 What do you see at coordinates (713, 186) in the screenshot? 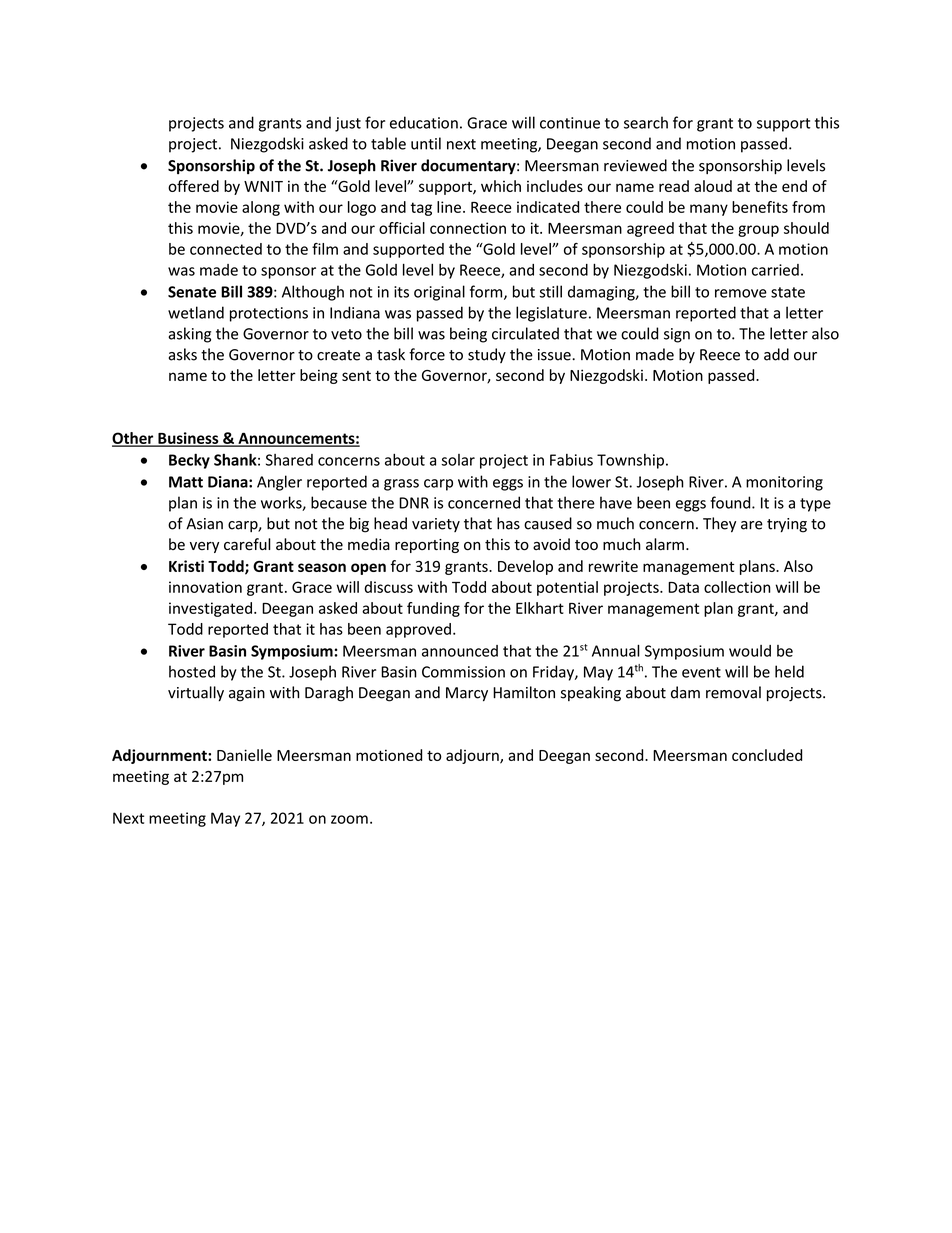
I see `aloud` at bounding box center [713, 186].
